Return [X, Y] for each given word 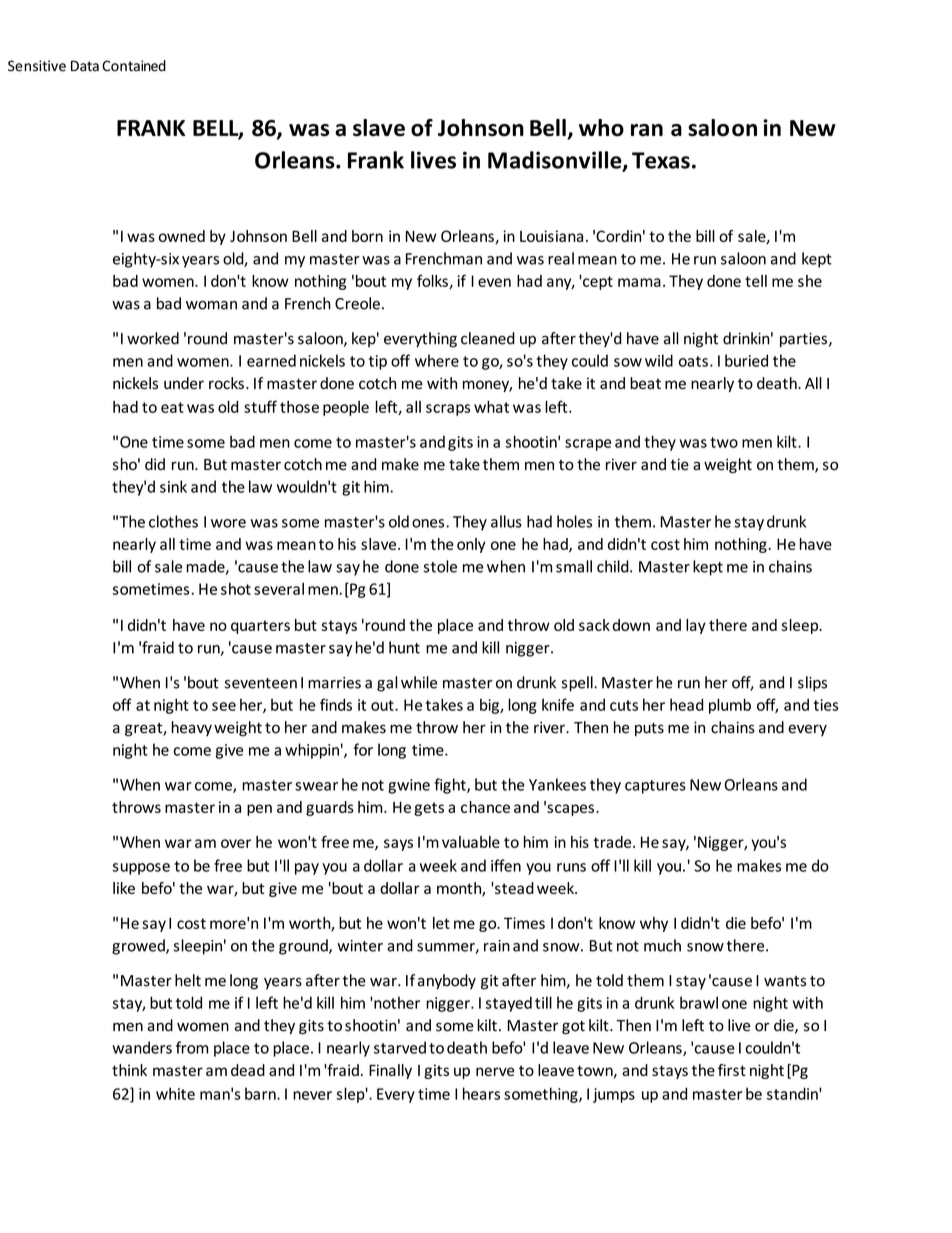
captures [655, 787]
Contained [134, 66]
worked [153, 338]
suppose [141, 869]
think [129, 1070]
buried [746, 360]
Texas [661, 160]
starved [400, 1047]
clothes [173, 521]
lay [696, 626]
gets [429, 809]
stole [440, 566]
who [601, 128]
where [437, 360]
